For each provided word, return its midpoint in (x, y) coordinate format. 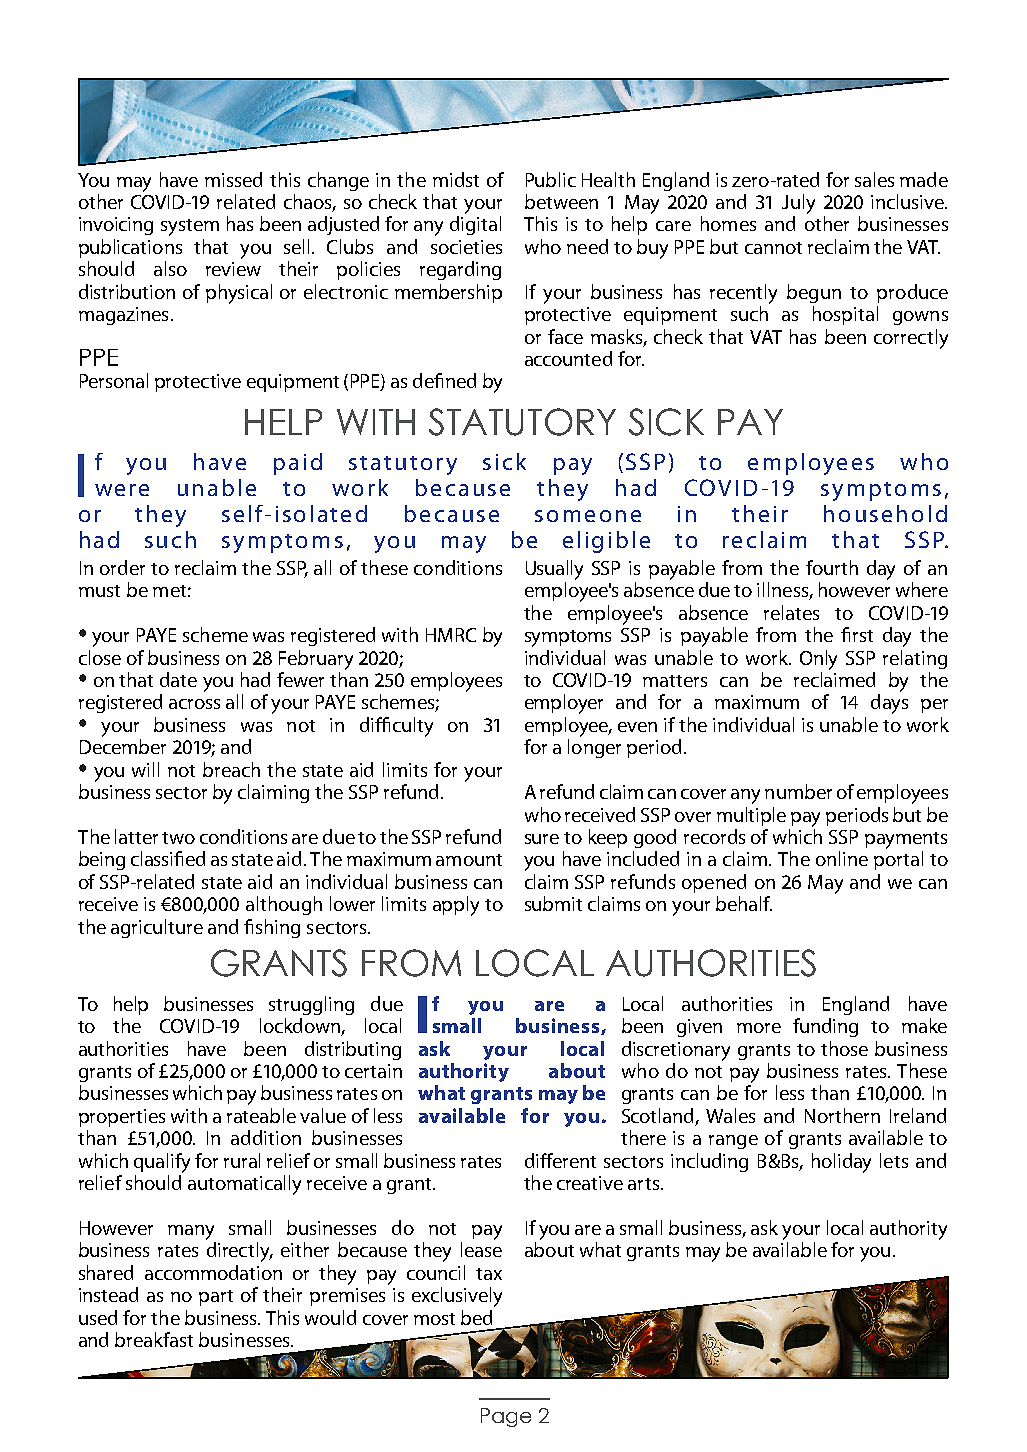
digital (475, 225)
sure (542, 839)
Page (506, 1417)
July (798, 204)
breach (231, 769)
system (190, 227)
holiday (841, 1163)
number (798, 791)
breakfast (154, 1339)
